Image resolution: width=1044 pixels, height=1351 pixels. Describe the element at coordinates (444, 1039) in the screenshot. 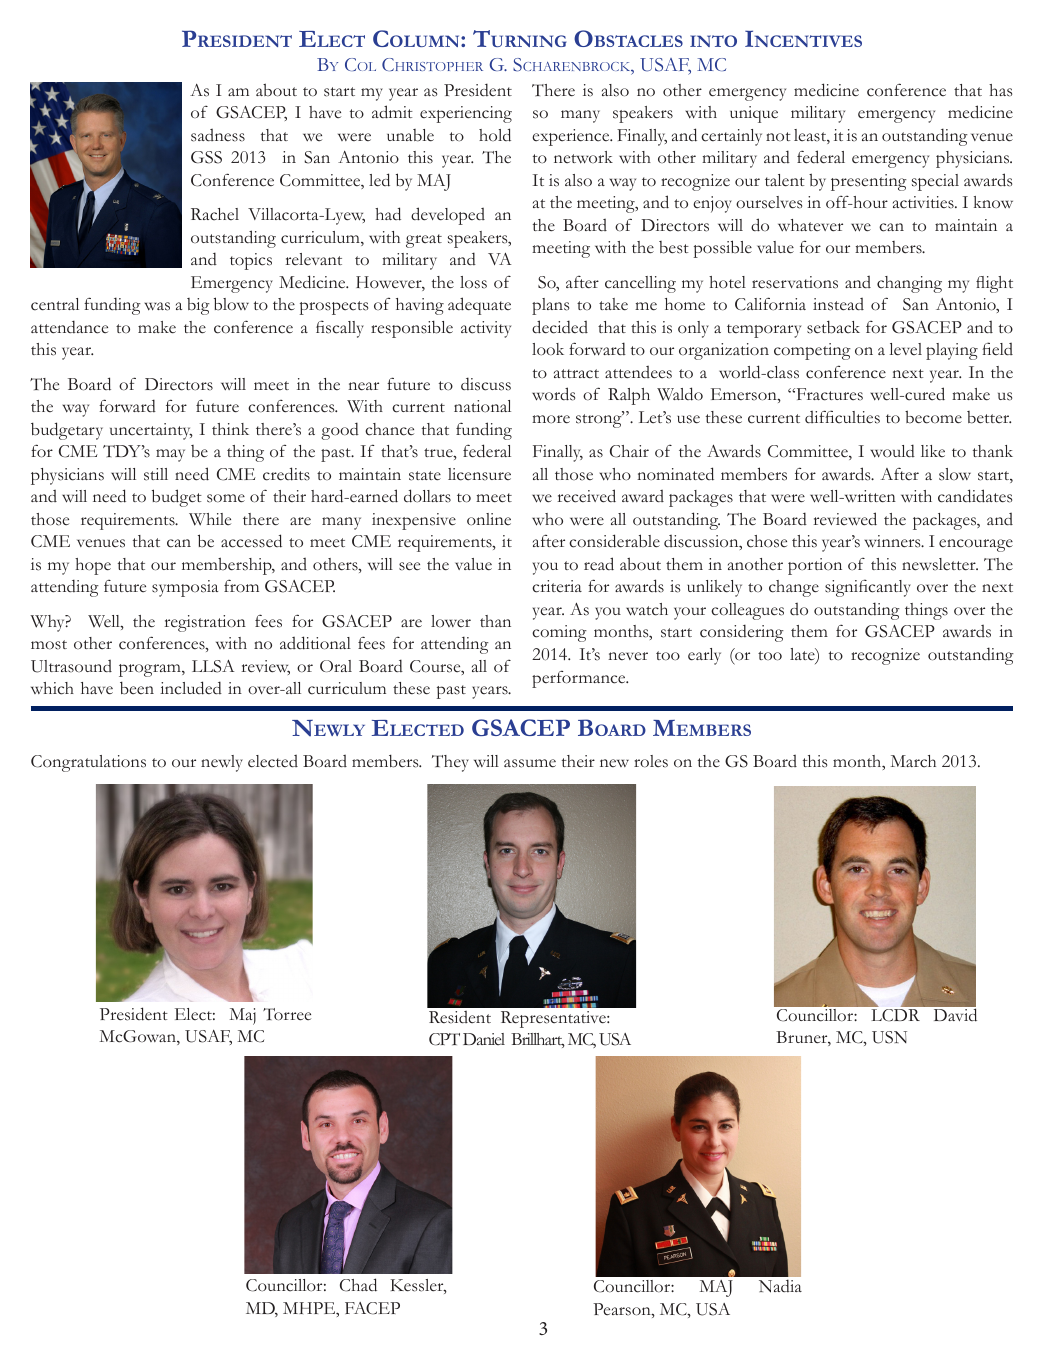

I see `CPT` at that location.
